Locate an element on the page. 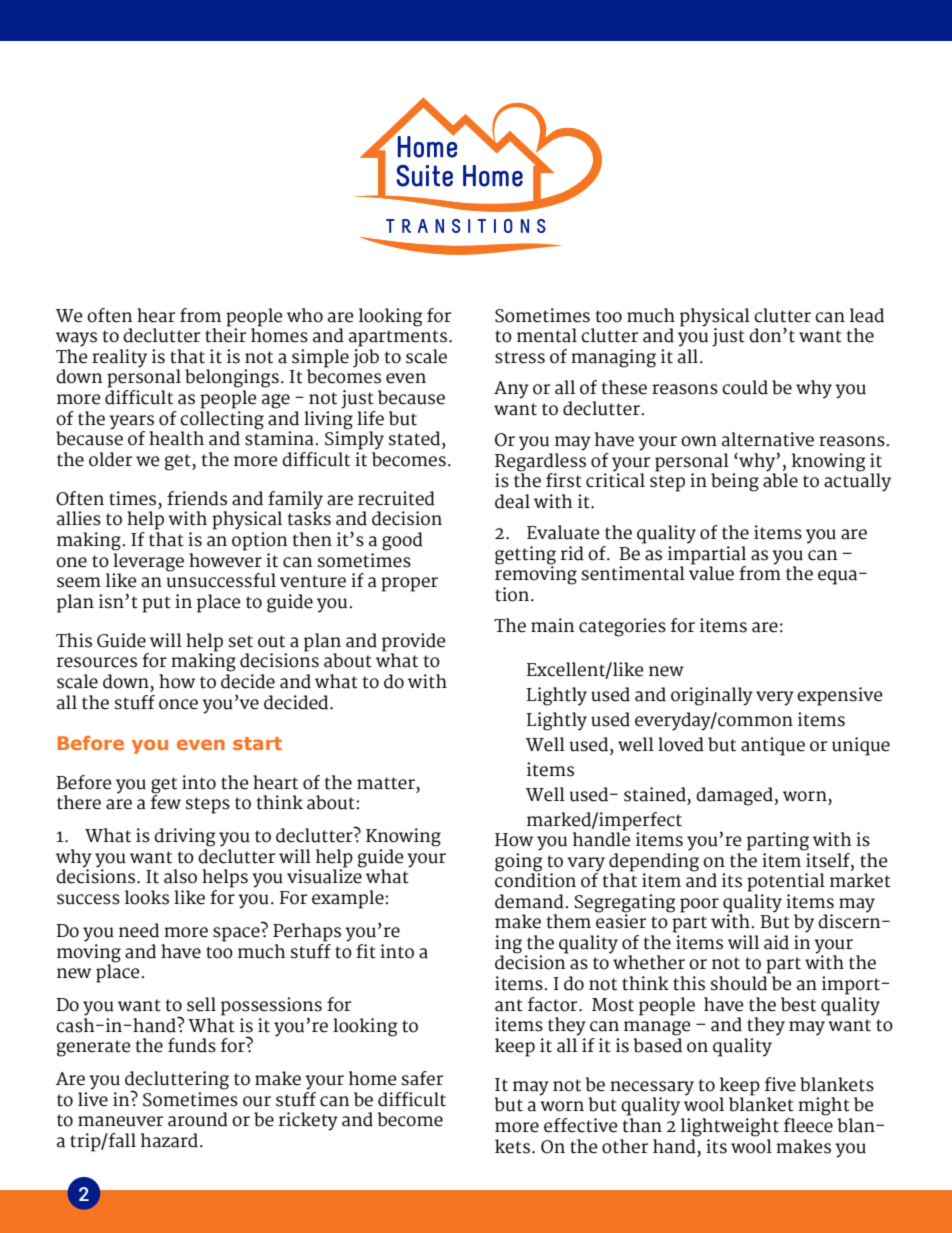 Image resolution: width=952 pixels, height=1233 pixels. antique is located at coordinates (773, 746).
